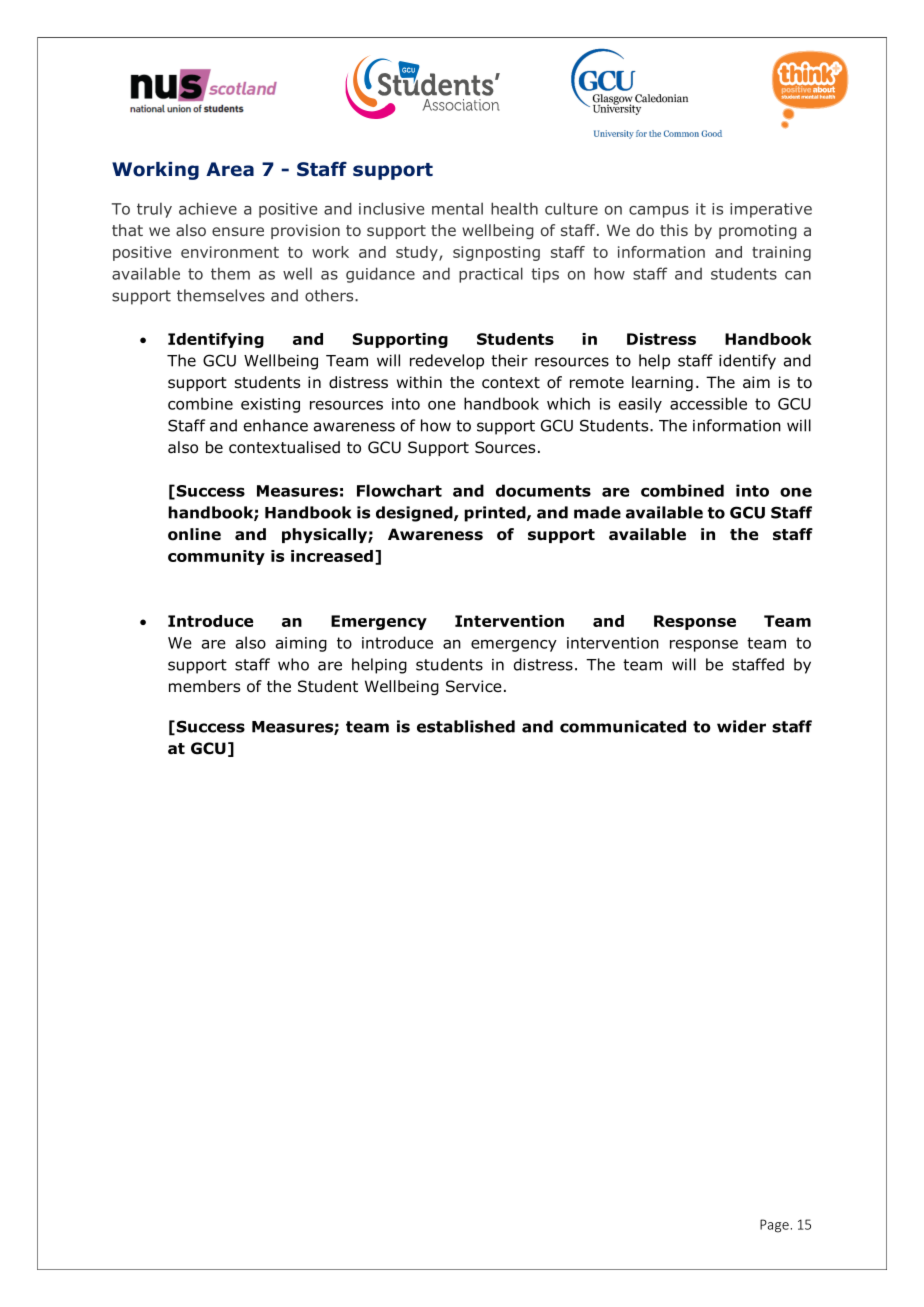 Image resolution: width=924 pixels, height=1307 pixels. I want to click on Page, so click(774, 1226).
